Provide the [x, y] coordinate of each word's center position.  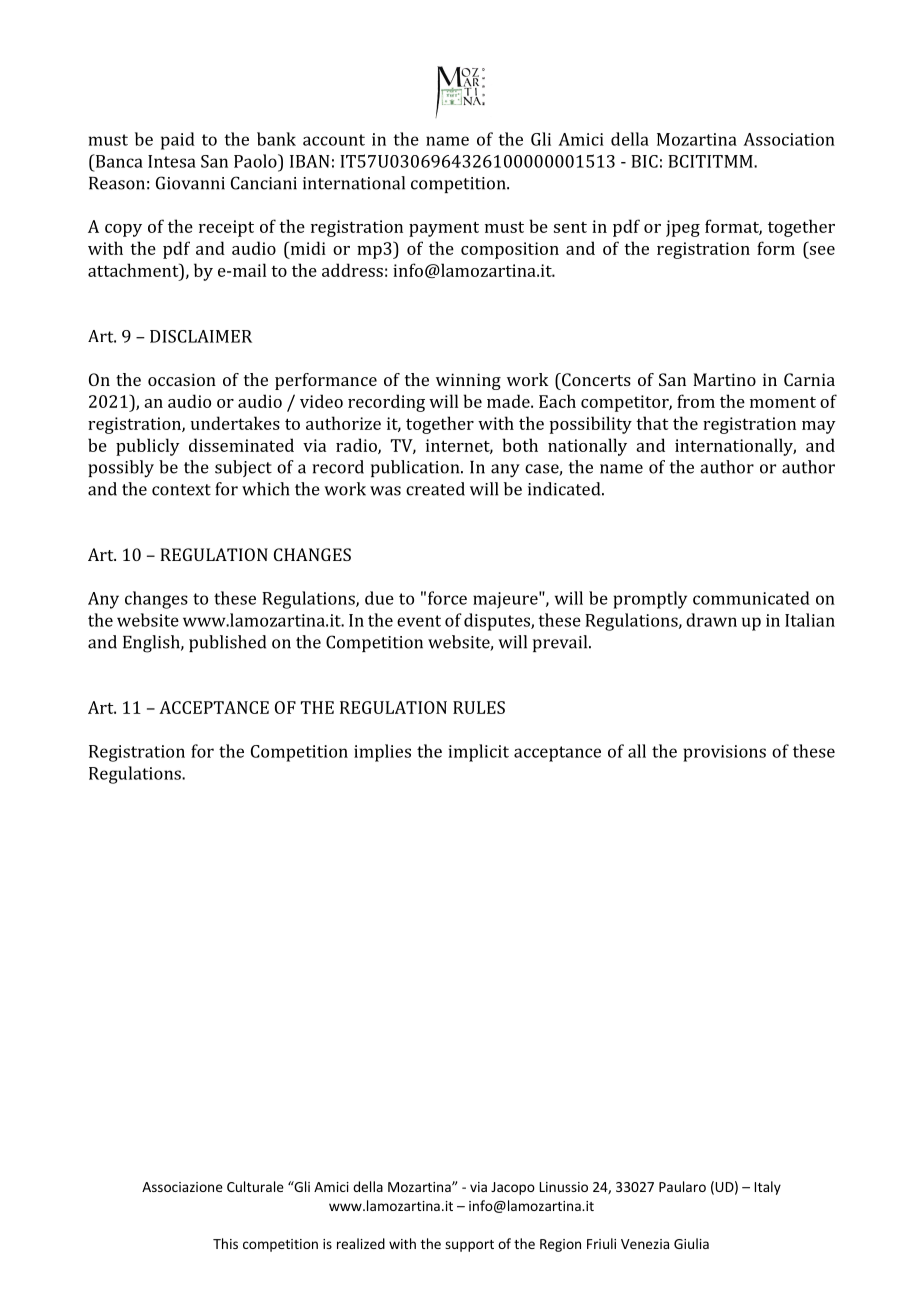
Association [789, 139]
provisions [724, 753]
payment [444, 229]
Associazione [182, 1187]
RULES [479, 707]
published [227, 643]
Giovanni [190, 183]
